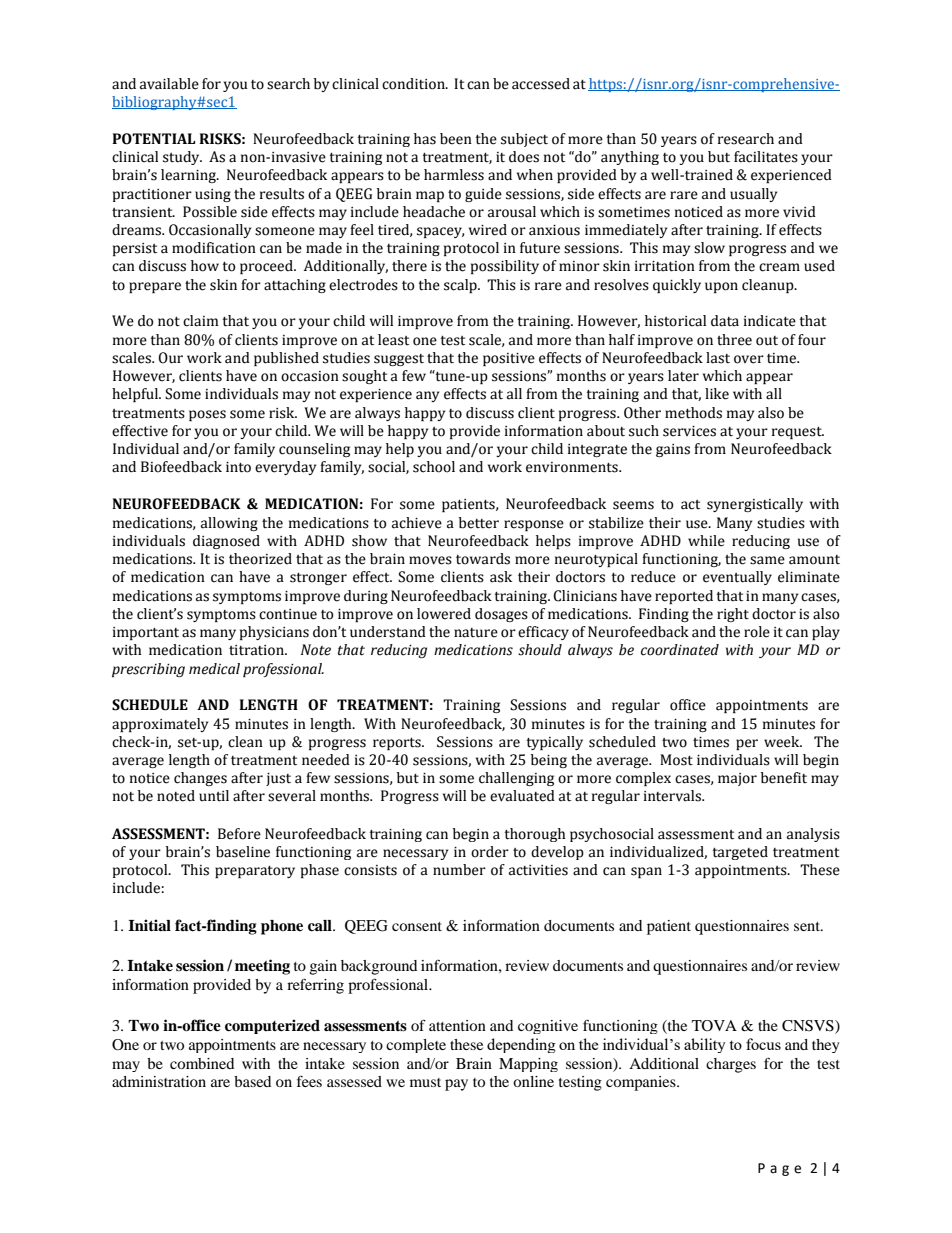  What do you see at coordinates (202, 1063) in the document?
I see `combined` at bounding box center [202, 1063].
